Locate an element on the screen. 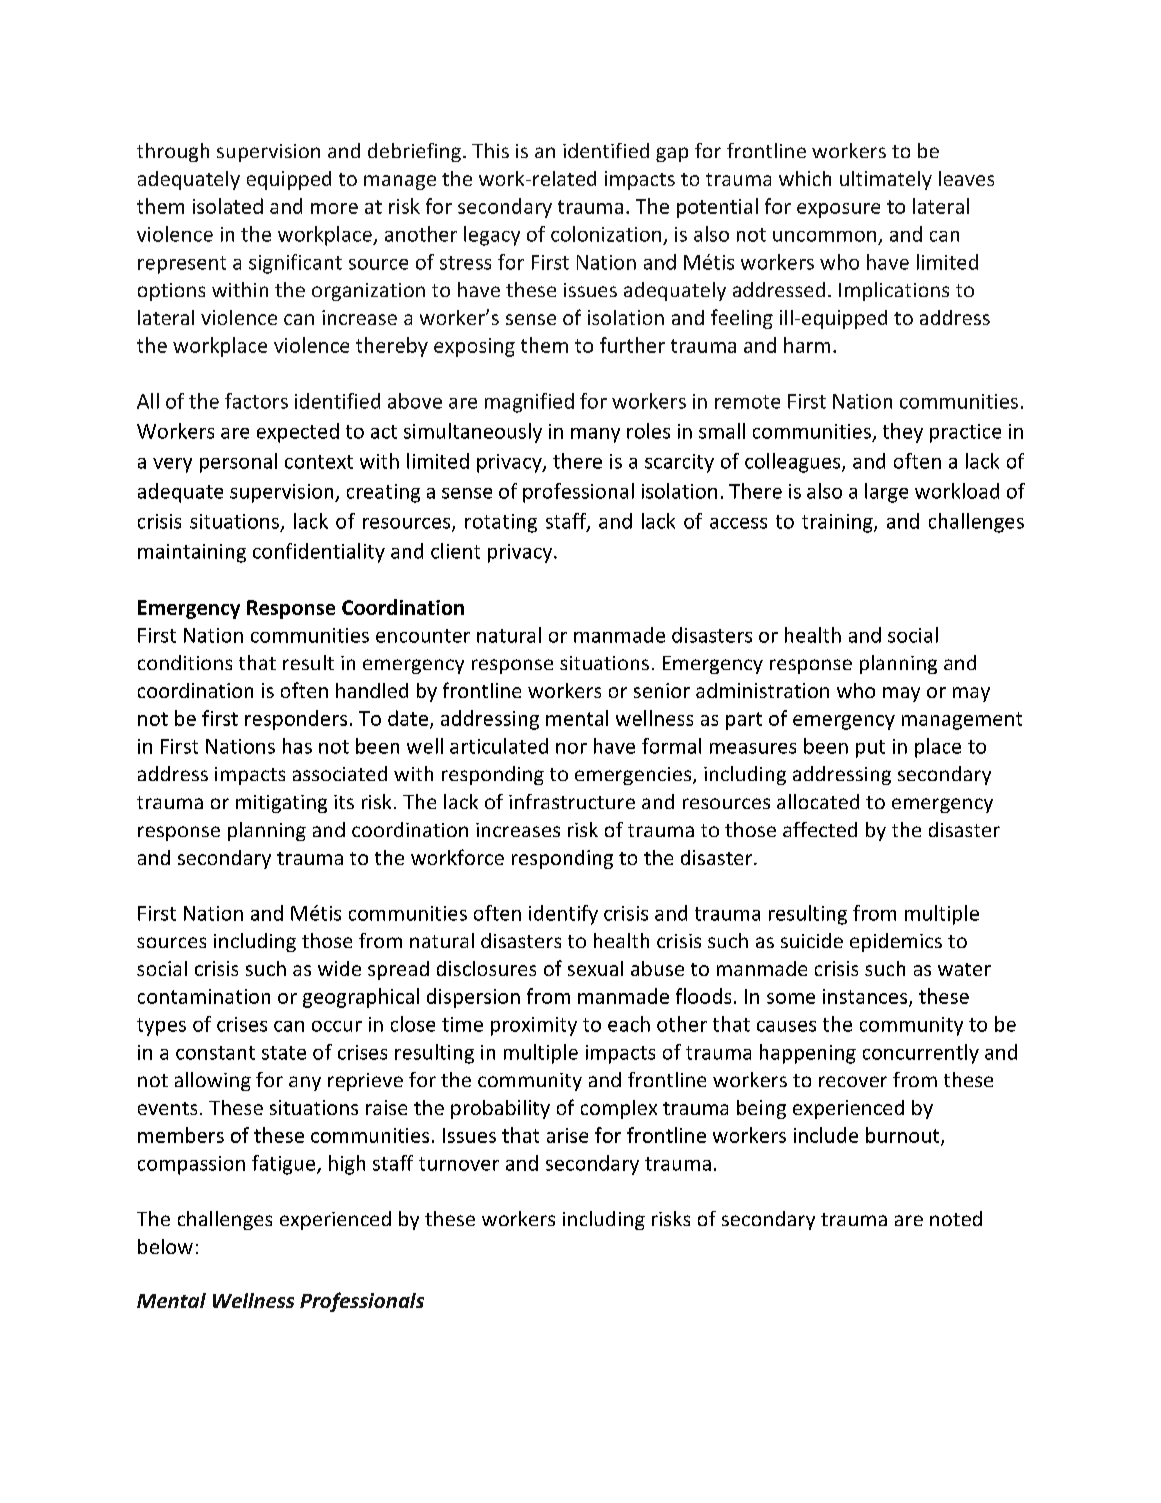  arise is located at coordinates (567, 1135).
